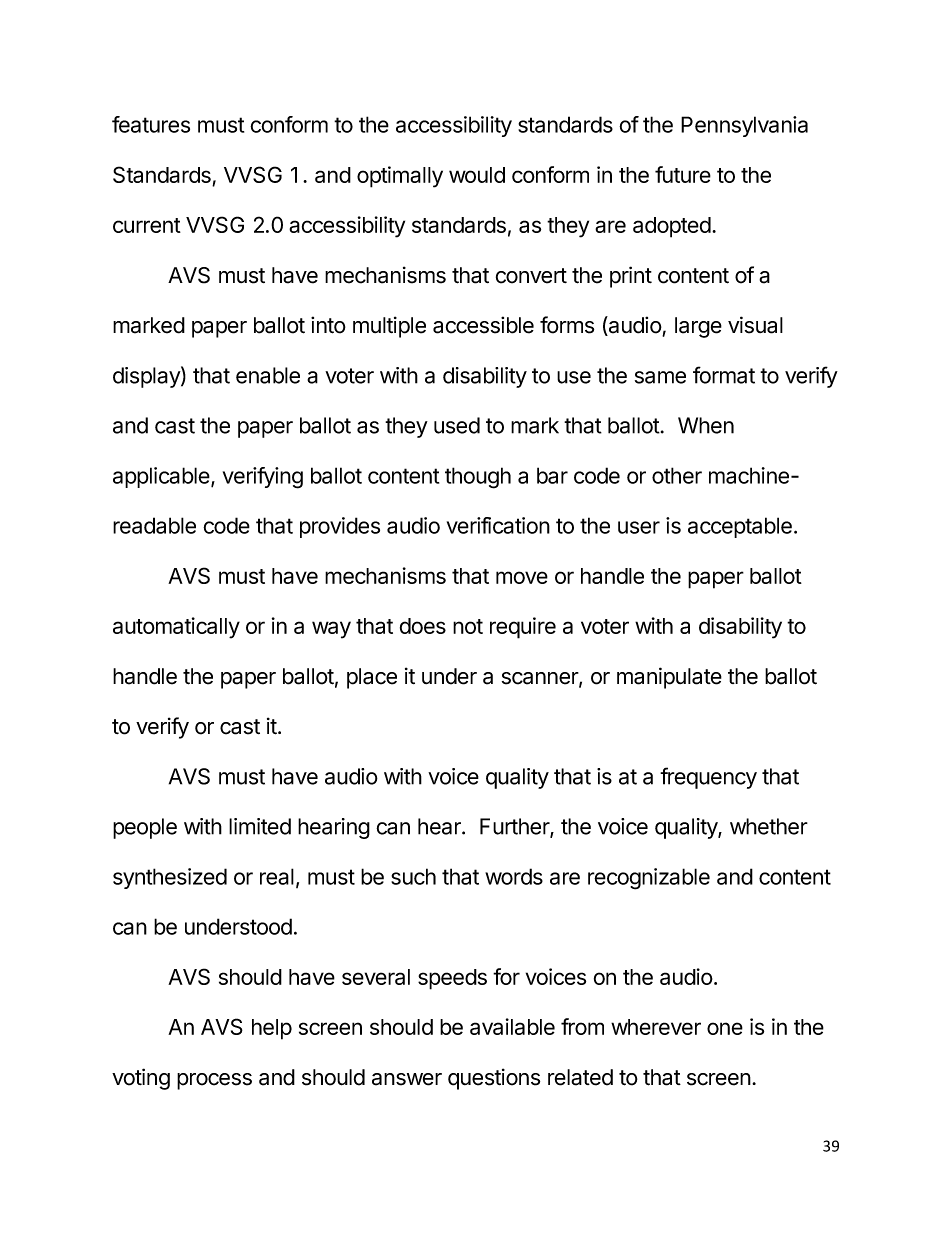  Describe the element at coordinates (151, 124) in the document. I see `features` at that location.
